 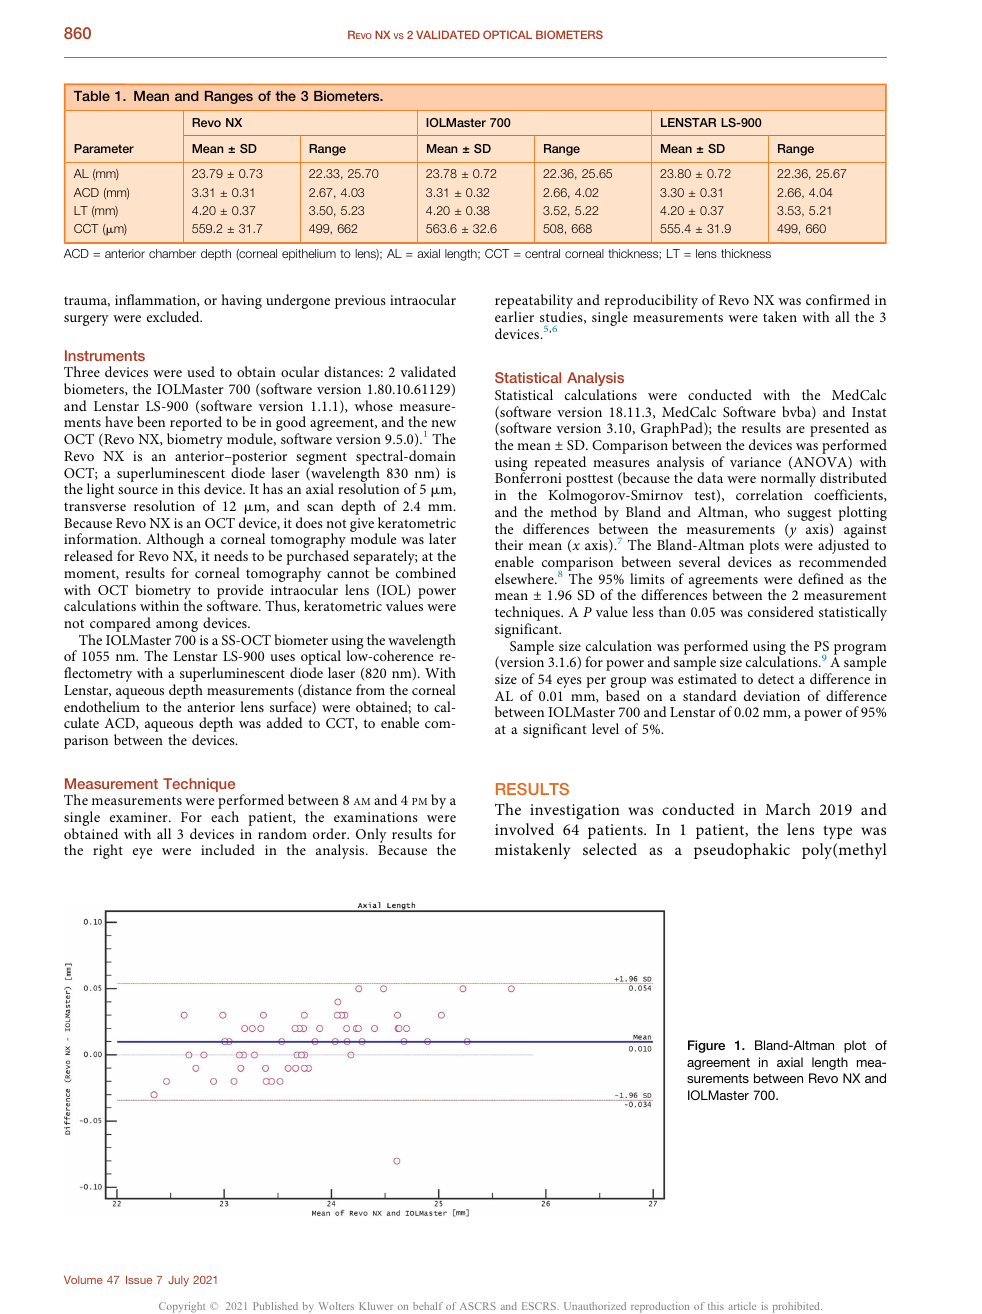 I want to click on Parameter, so click(x=104, y=148).
